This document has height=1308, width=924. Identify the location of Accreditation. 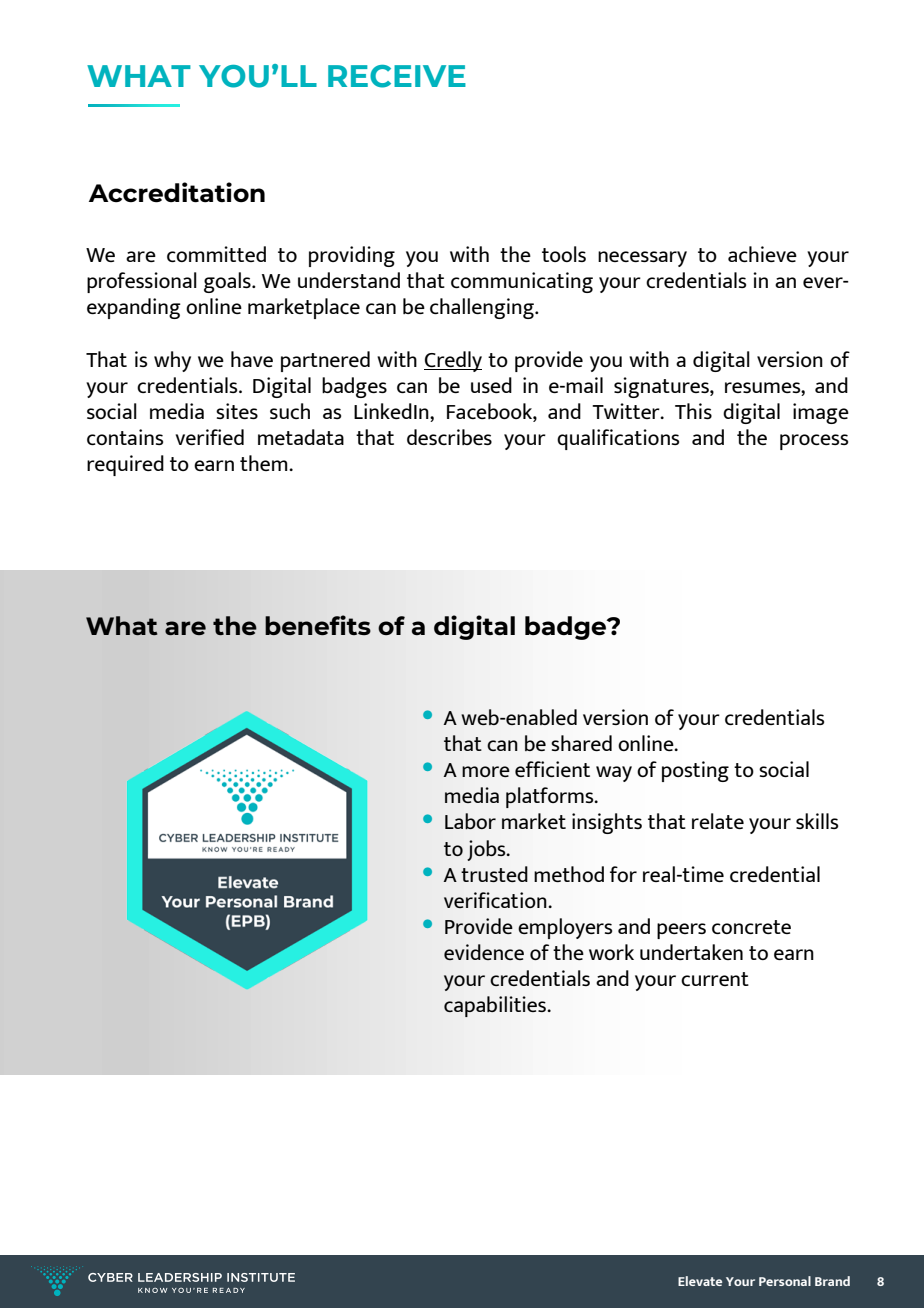
(177, 192).
